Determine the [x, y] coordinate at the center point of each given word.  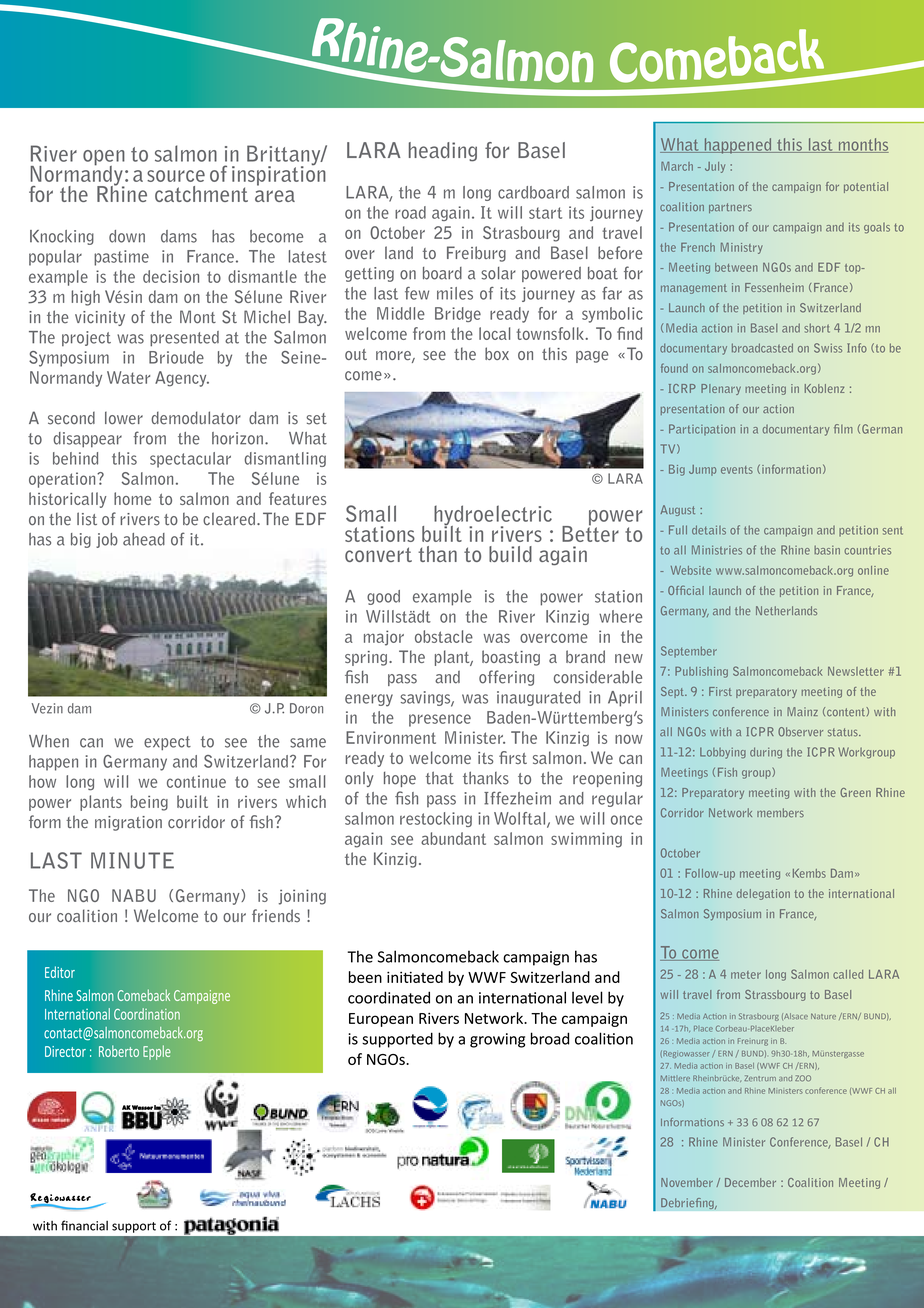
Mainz [802, 711]
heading [443, 152]
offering [506, 678]
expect [167, 743]
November [687, 1182]
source [176, 176]
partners [730, 208]
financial [84, 1225]
